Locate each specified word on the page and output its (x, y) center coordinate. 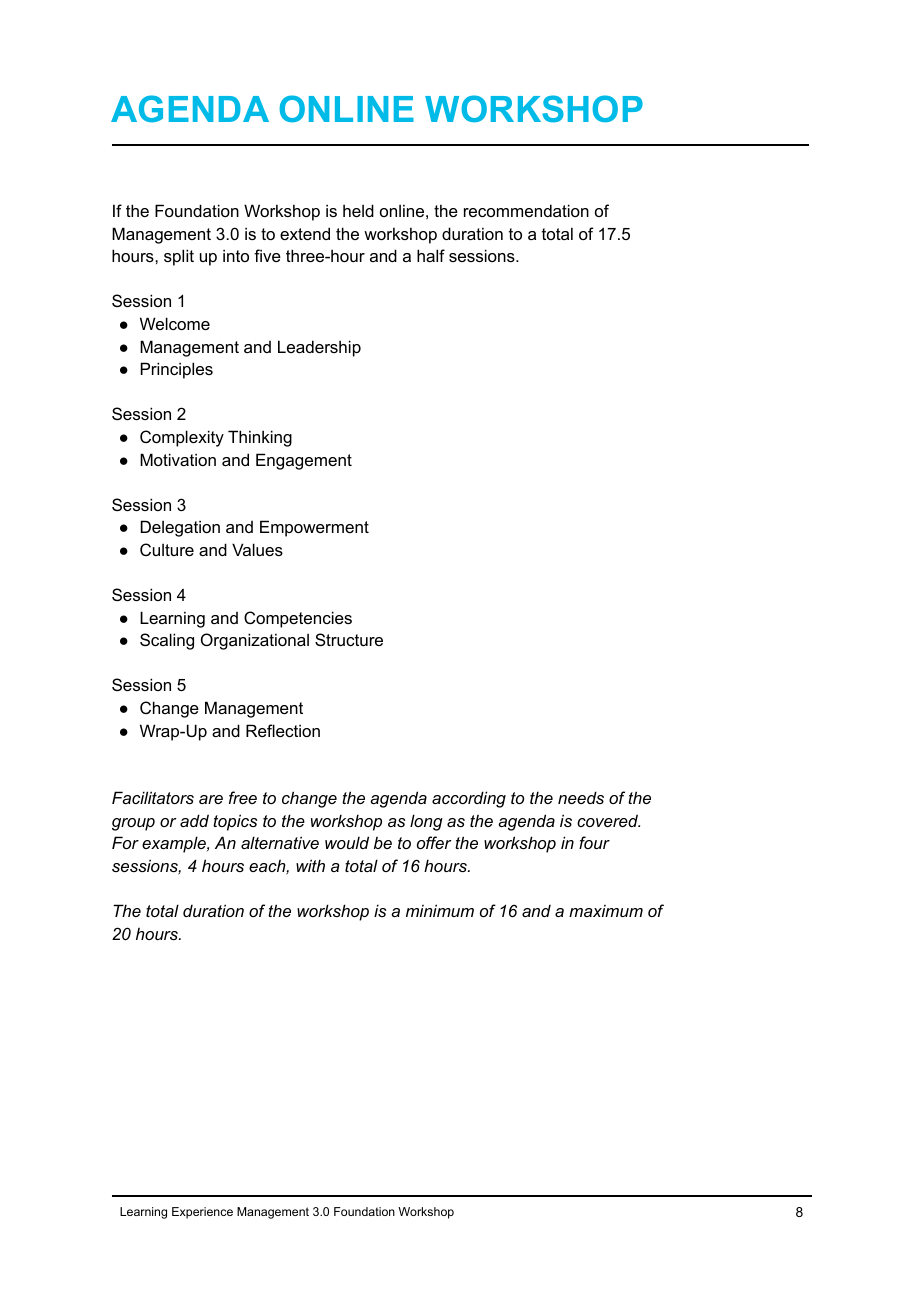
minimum (440, 910)
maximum (606, 911)
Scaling (167, 641)
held (358, 210)
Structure (349, 639)
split (179, 257)
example (175, 844)
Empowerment (314, 528)
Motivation (178, 459)
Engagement (304, 461)
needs (581, 797)
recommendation (526, 210)
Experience (202, 1213)
